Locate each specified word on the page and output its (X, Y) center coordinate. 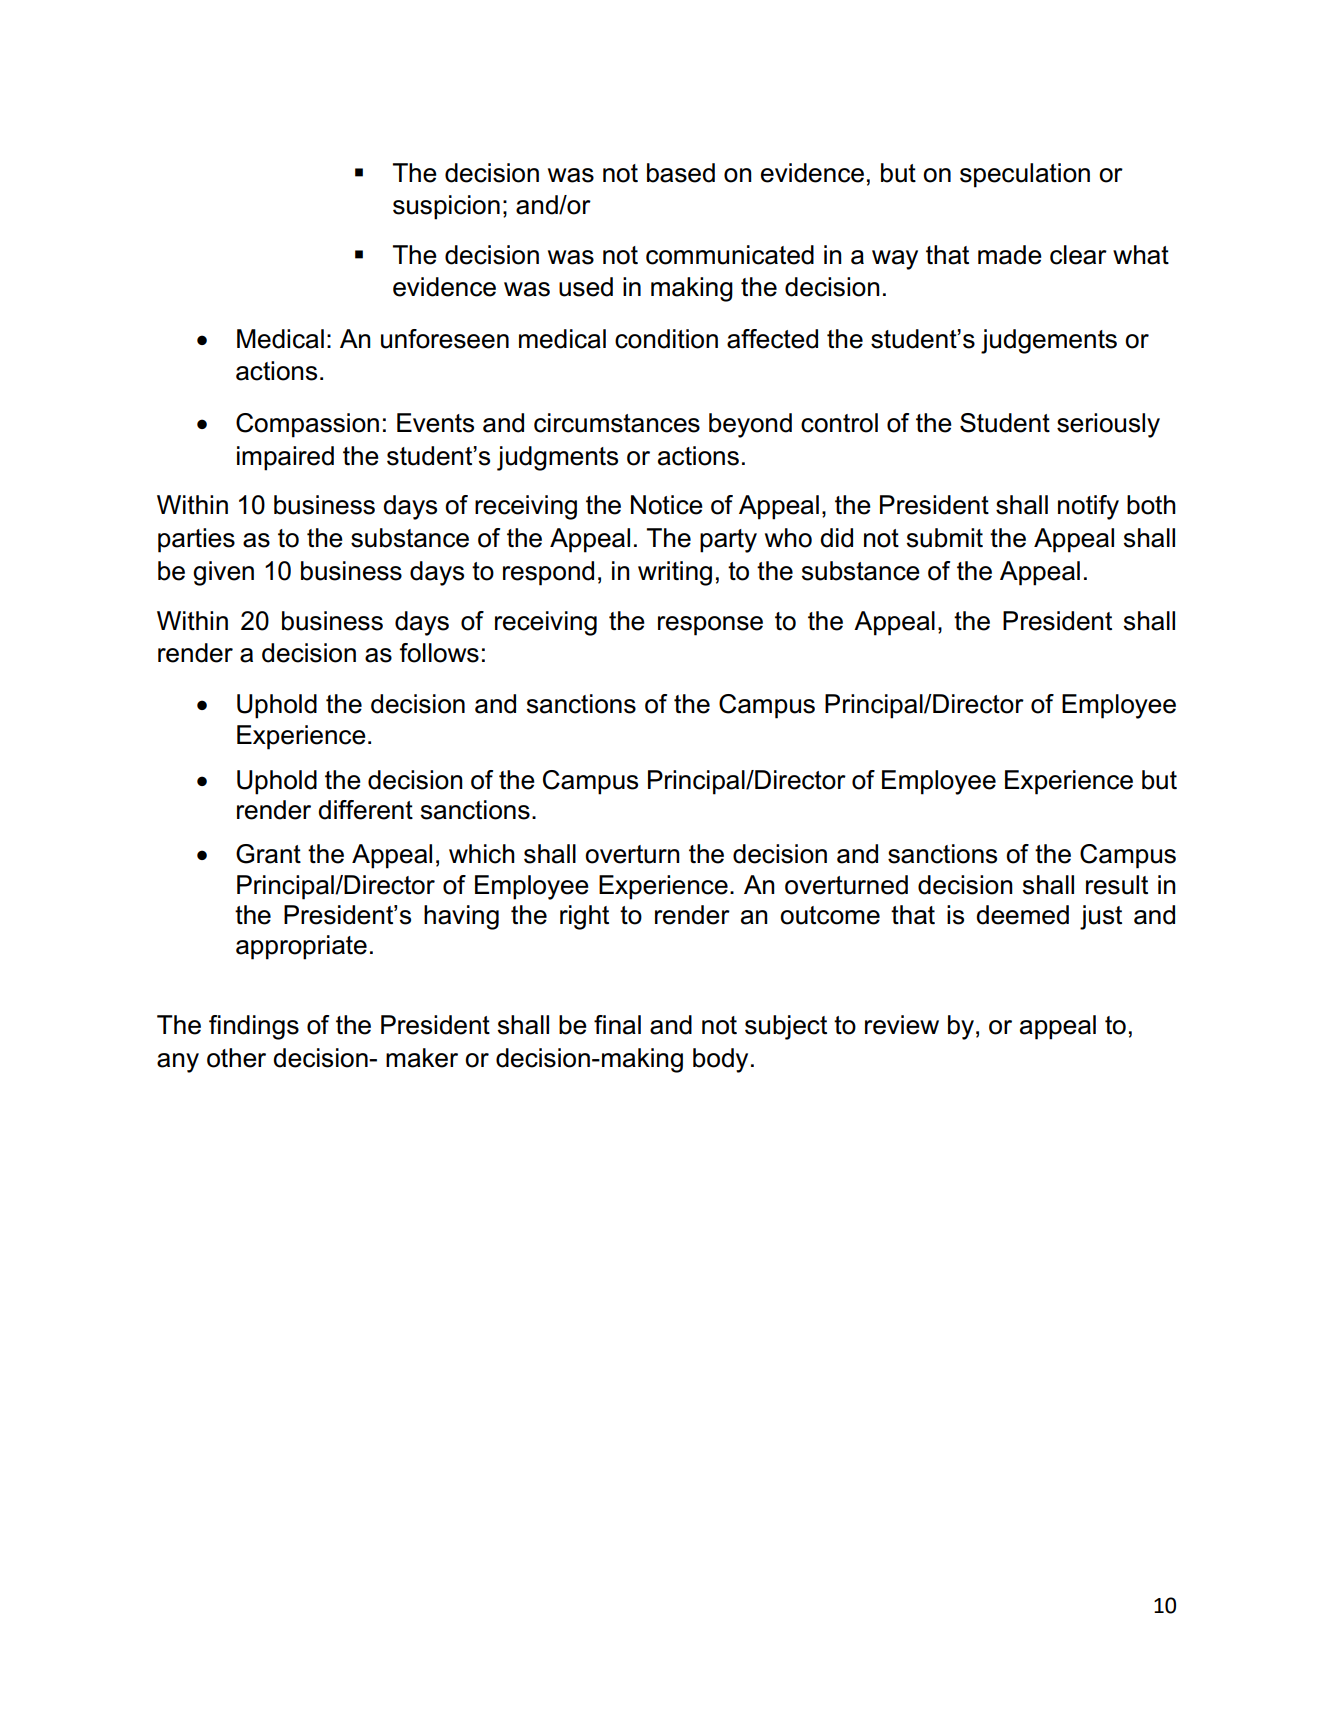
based (681, 173)
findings (254, 1027)
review (902, 1025)
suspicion (446, 207)
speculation (1025, 175)
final (617, 1025)
